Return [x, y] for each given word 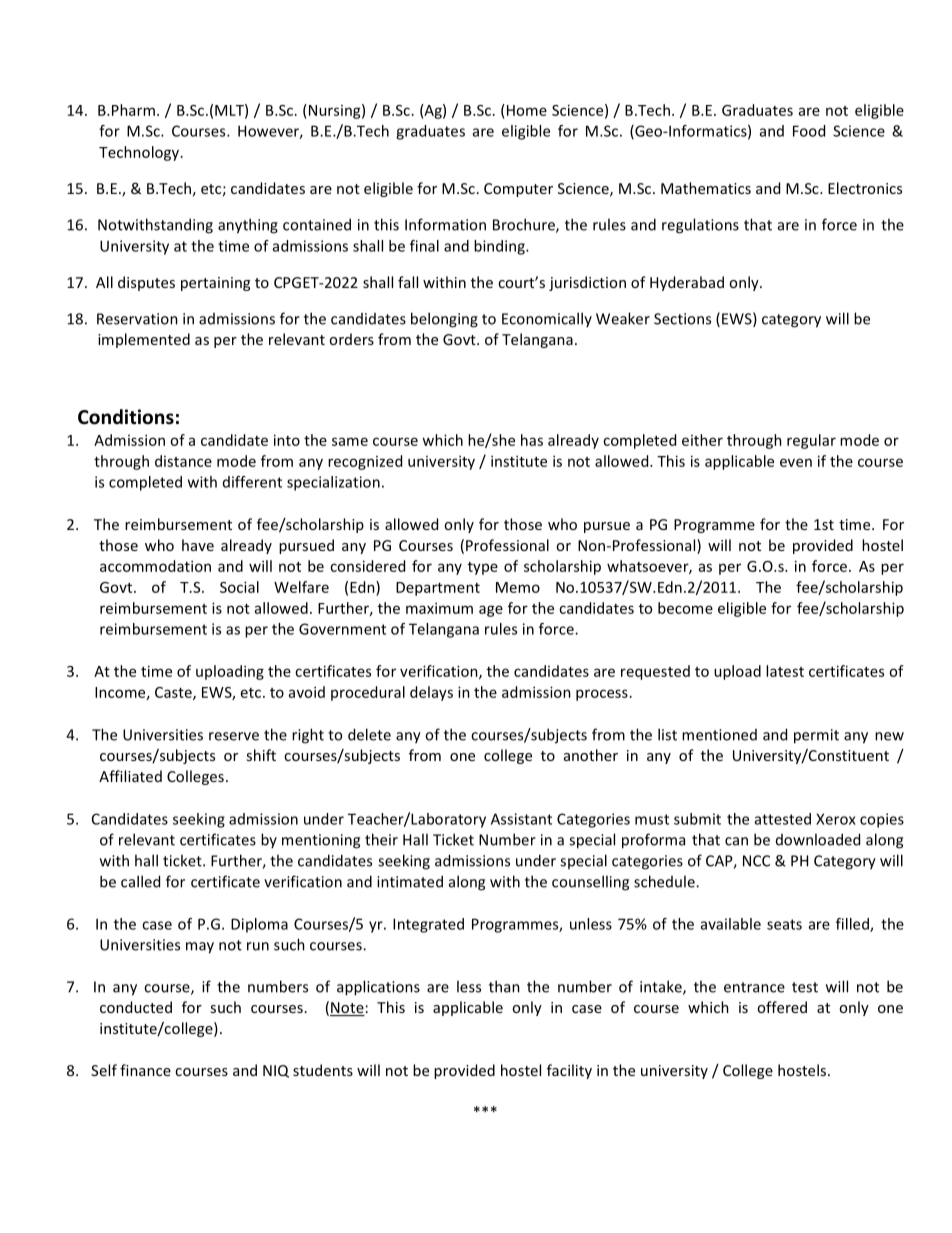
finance [145, 1070]
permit [816, 736]
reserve [234, 736]
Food [809, 131]
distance [183, 461]
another [591, 755]
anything [248, 226]
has [532, 440]
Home [527, 110]
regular [811, 441]
